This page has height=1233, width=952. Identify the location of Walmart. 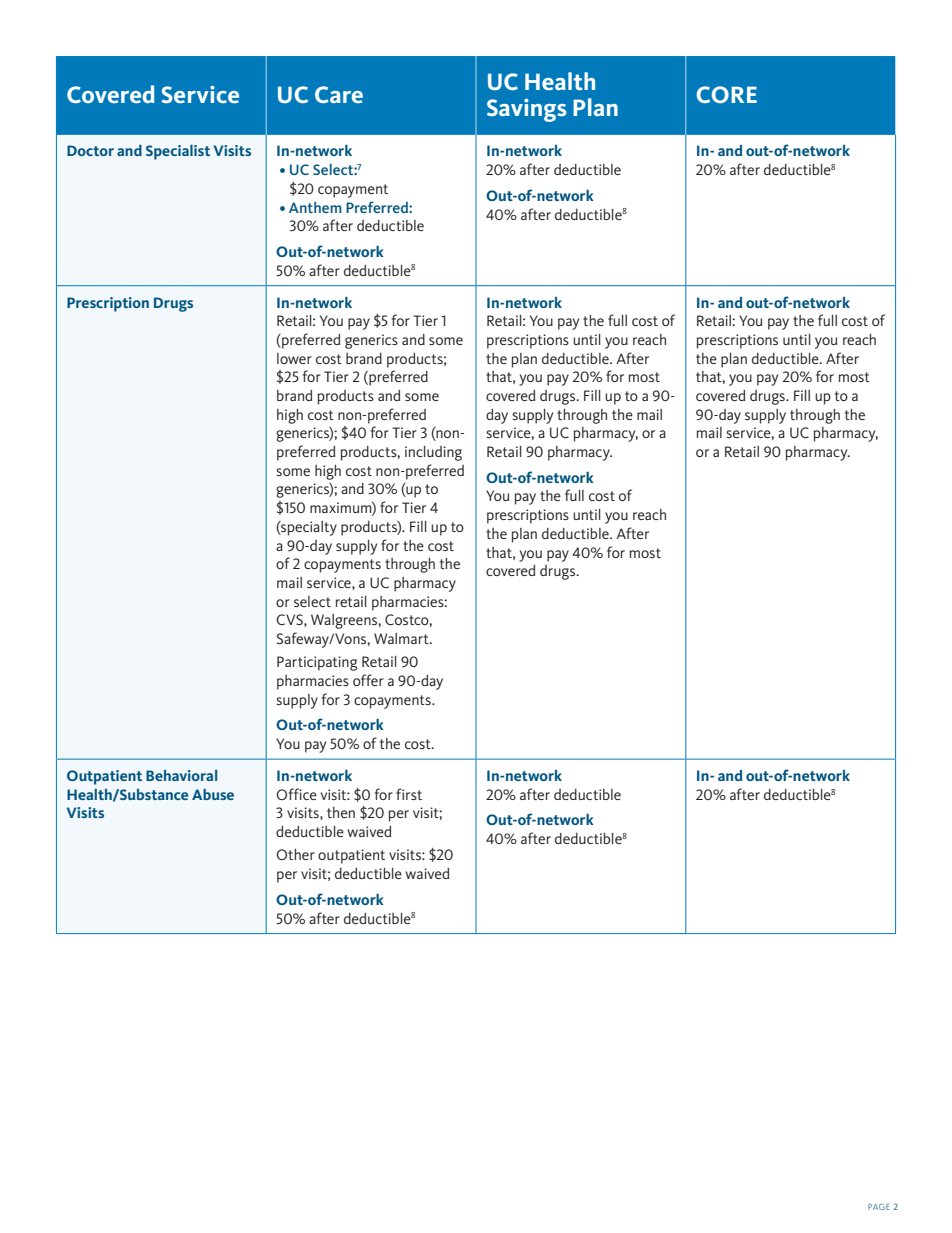
(402, 638).
